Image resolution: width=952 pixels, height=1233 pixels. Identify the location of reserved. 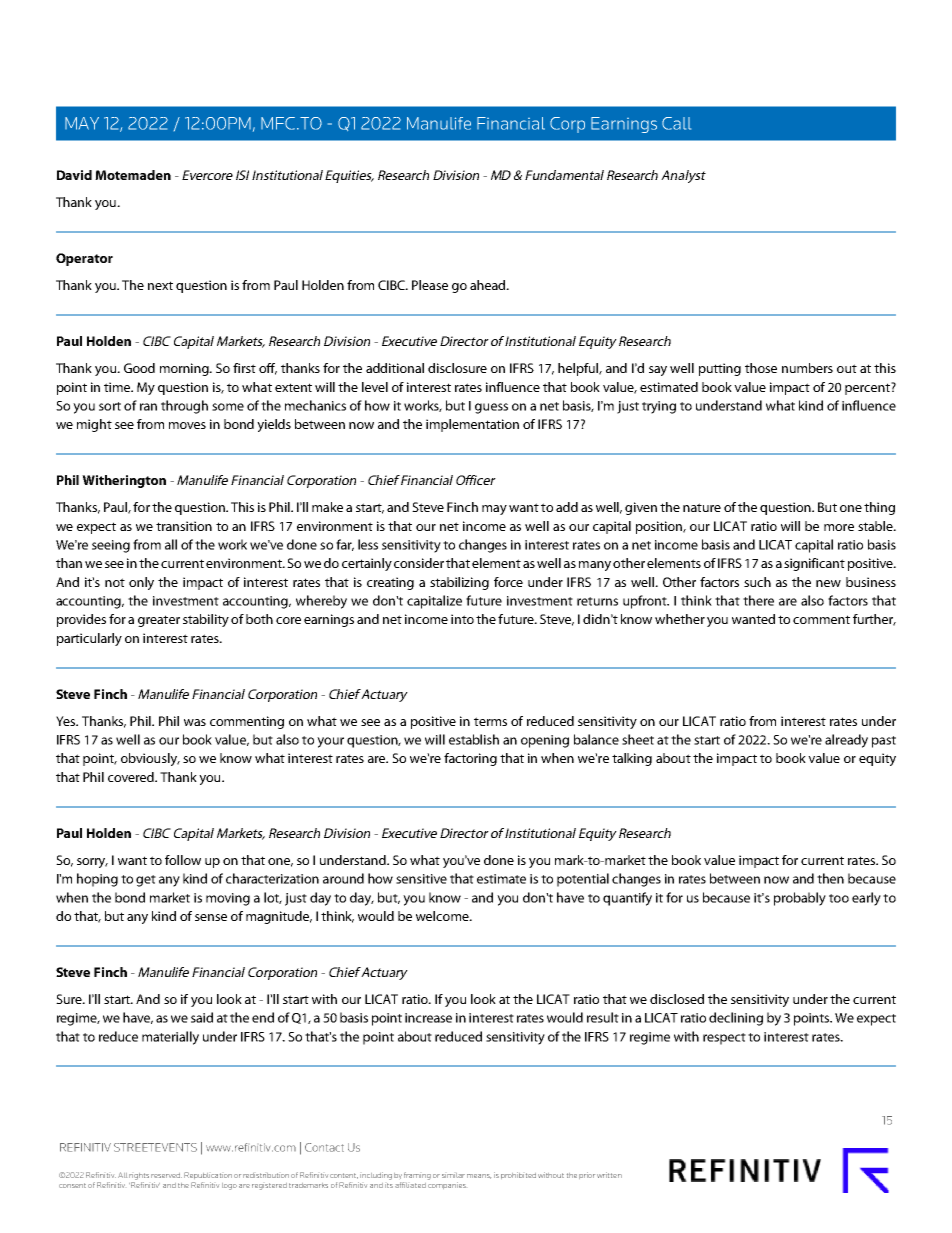
(166, 1175).
